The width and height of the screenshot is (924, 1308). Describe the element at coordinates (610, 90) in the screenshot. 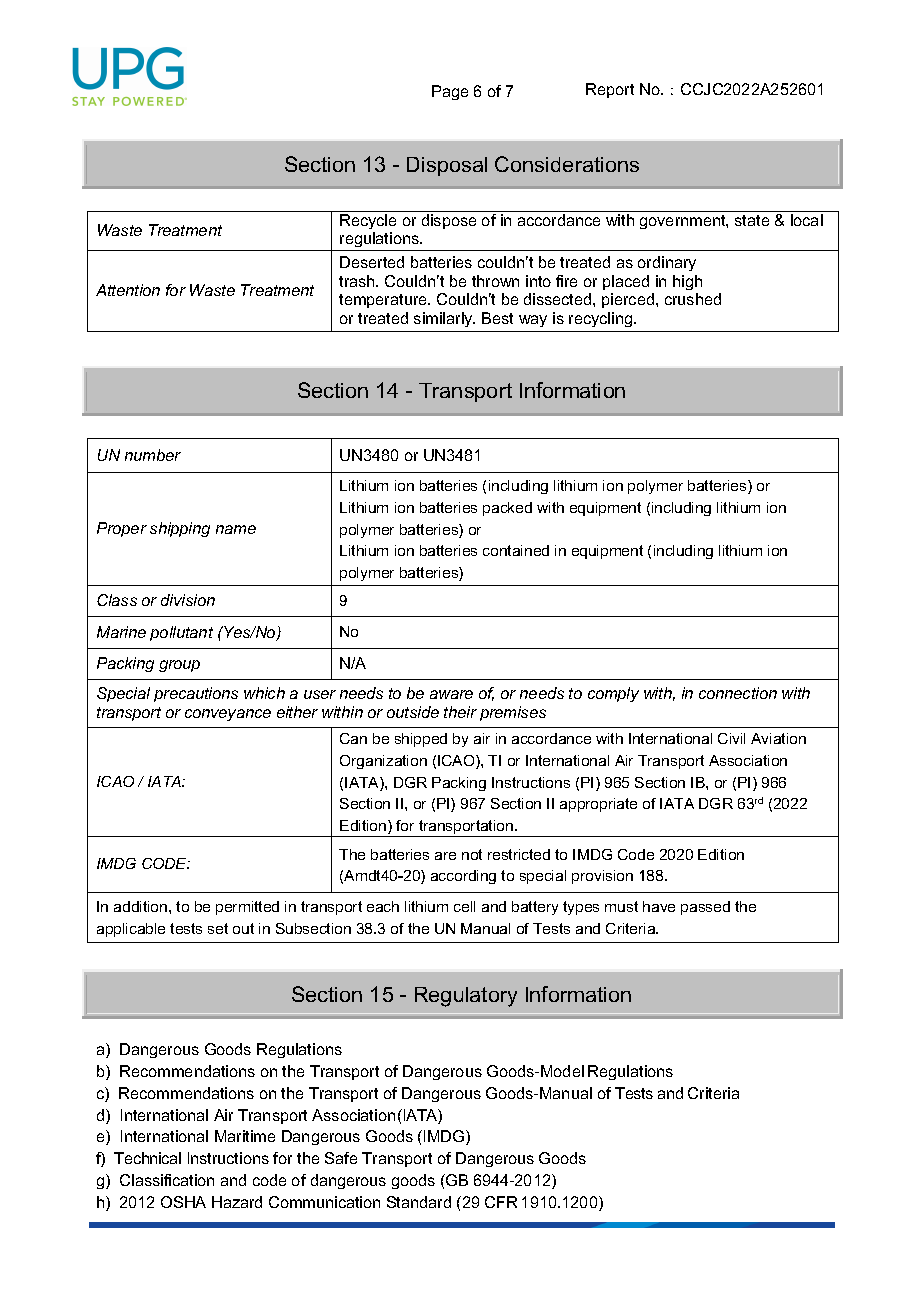

I see `Report` at that location.
